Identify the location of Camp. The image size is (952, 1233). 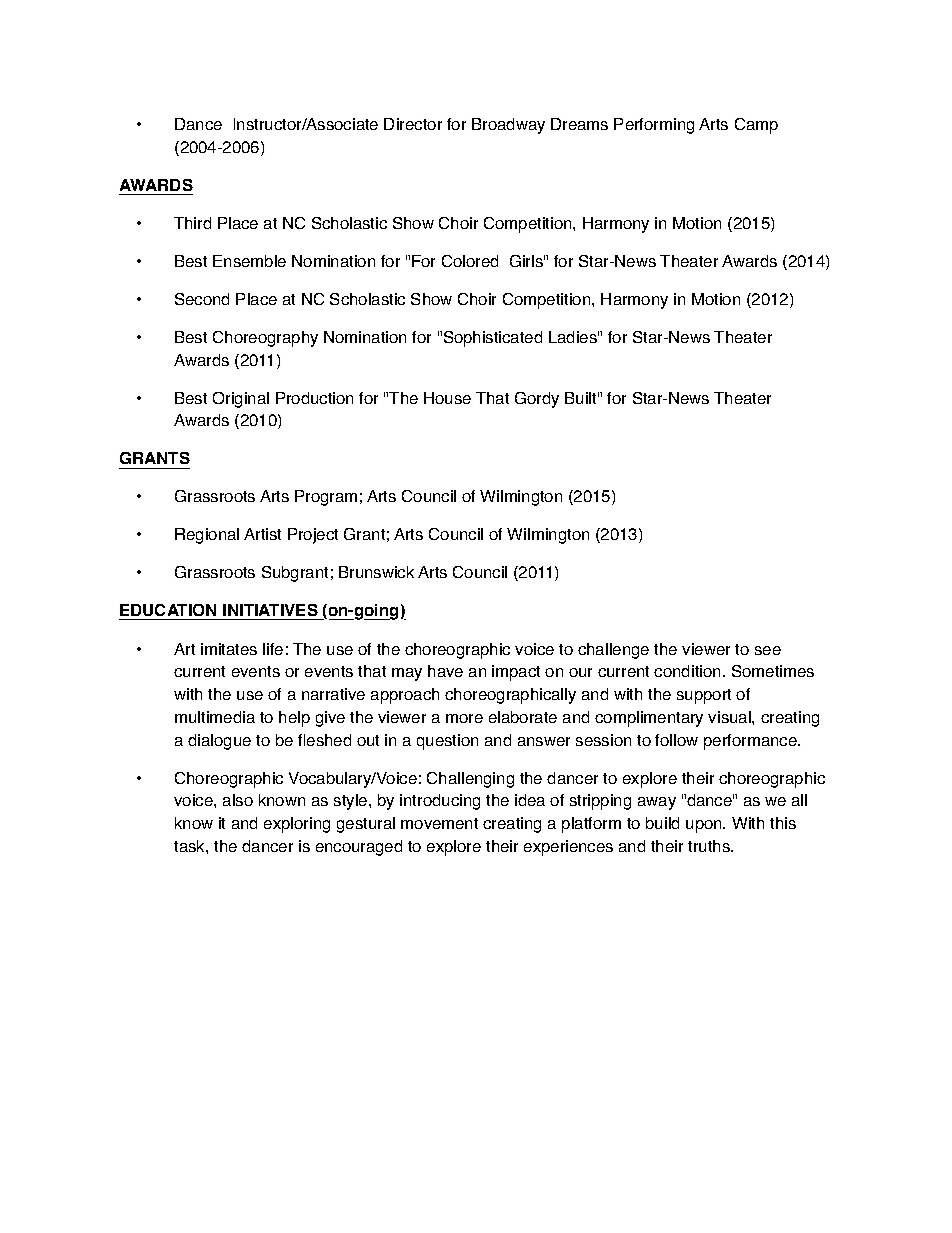
(756, 126).
